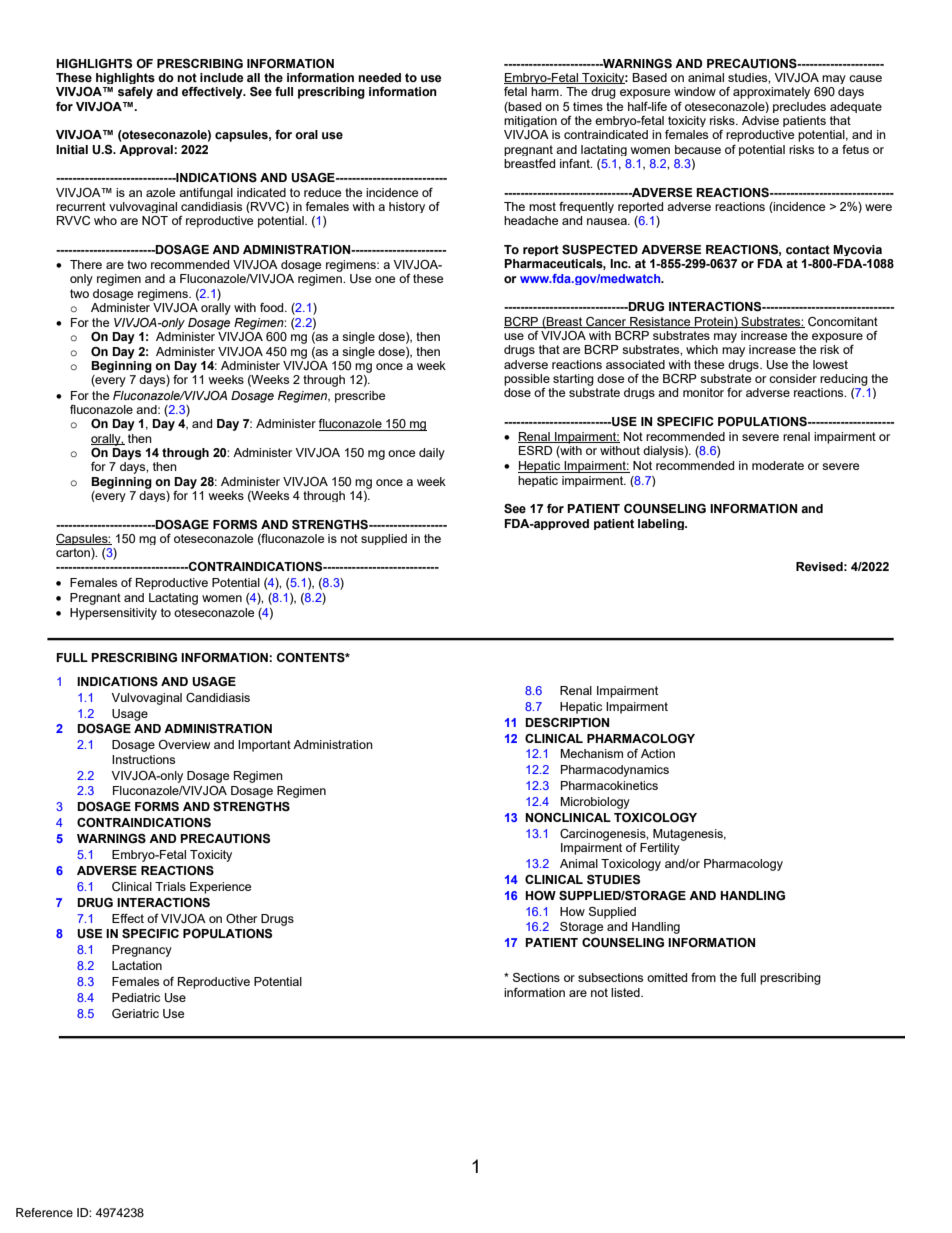  I want to click on safely, so click(135, 93).
